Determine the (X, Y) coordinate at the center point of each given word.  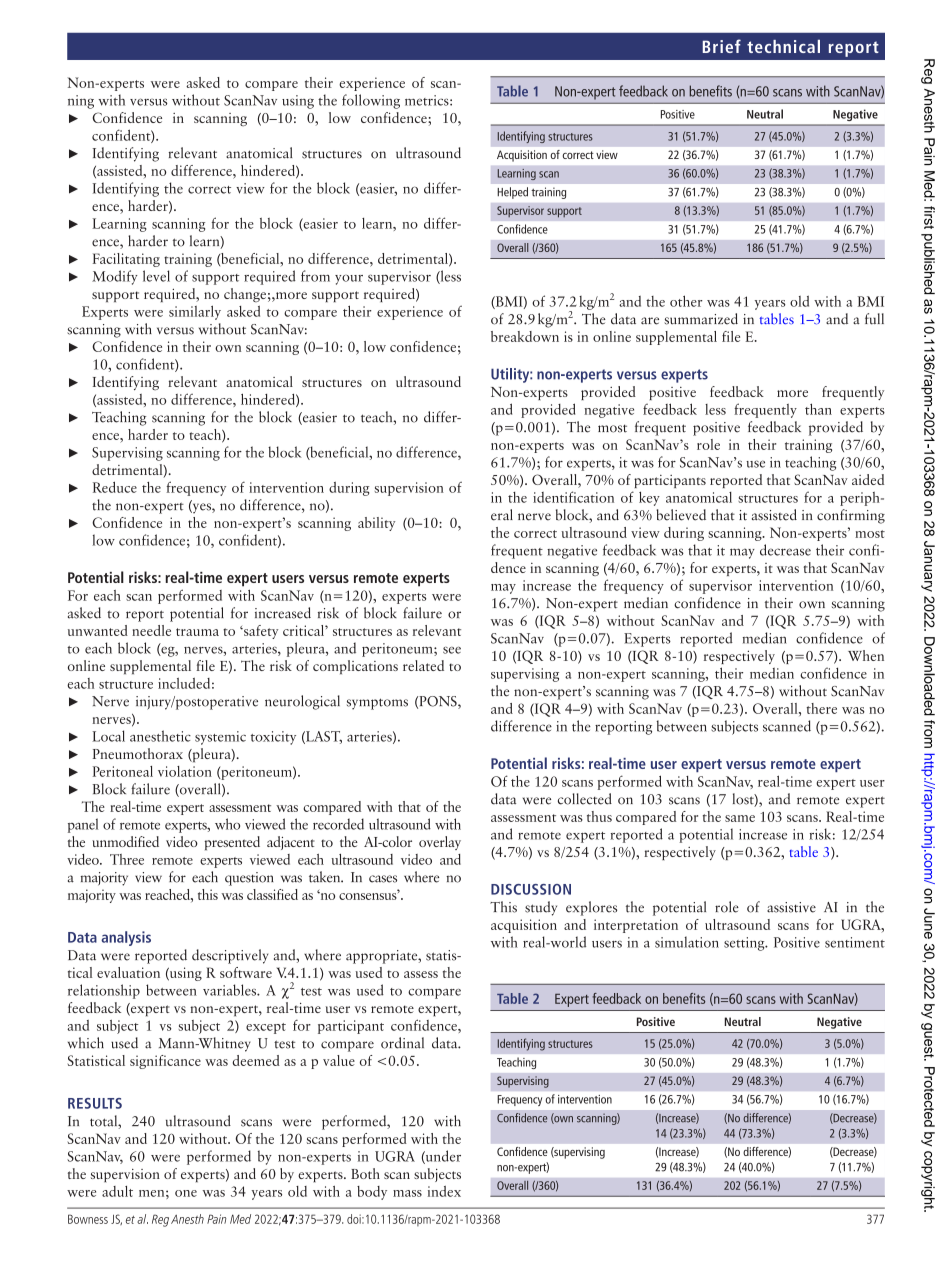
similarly (195, 312)
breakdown (525, 336)
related (423, 665)
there (821, 708)
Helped (513, 193)
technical (783, 46)
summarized (701, 319)
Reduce (115, 487)
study (541, 908)
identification (573, 497)
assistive (791, 907)
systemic (220, 738)
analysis (126, 938)
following (371, 101)
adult (117, 1191)
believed (681, 515)
